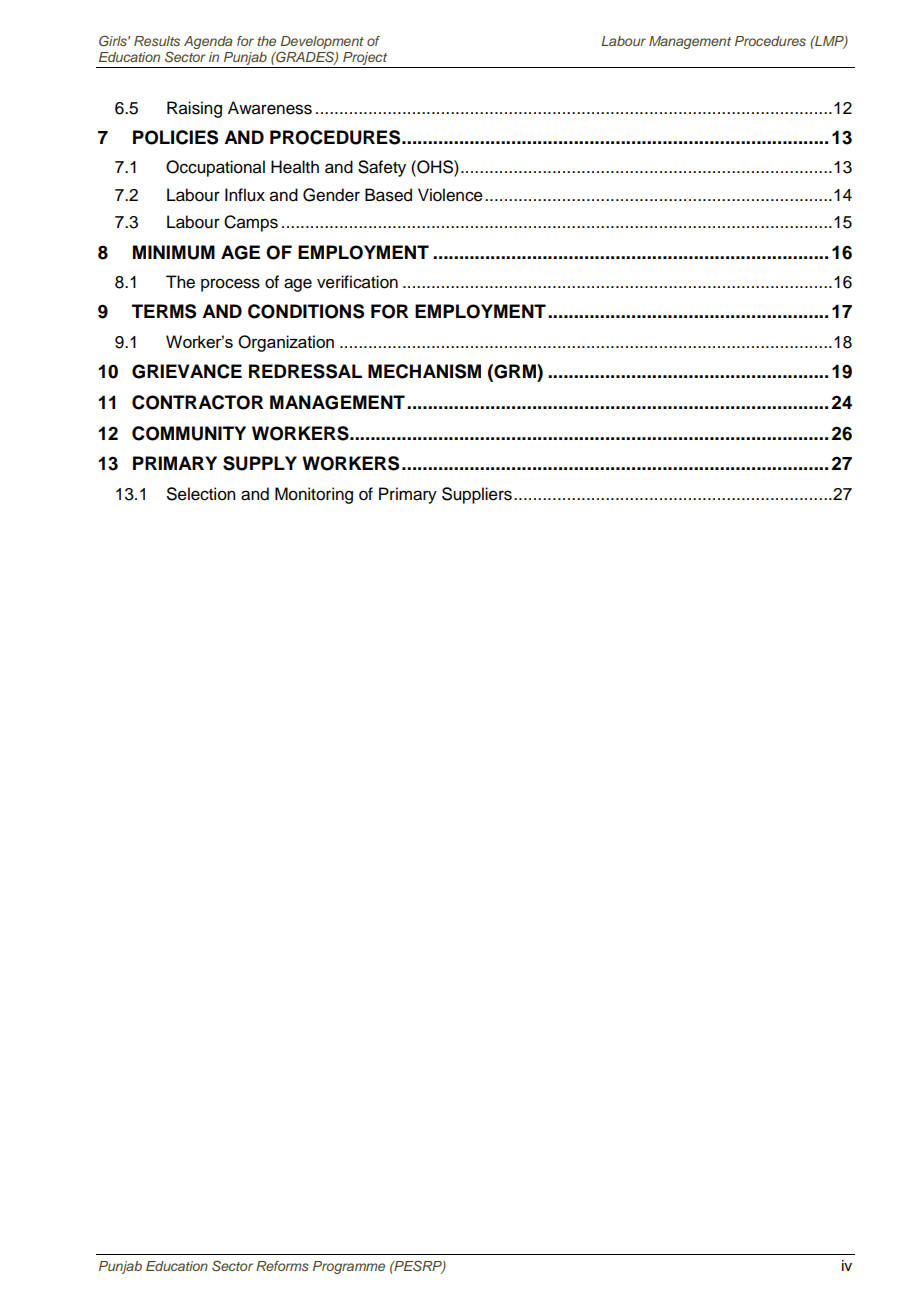 This screenshot has width=924, height=1308. What do you see at coordinates (189, 433) in the screenshot?
I see `COMMUNITY` at bounding box center [189, 433].
